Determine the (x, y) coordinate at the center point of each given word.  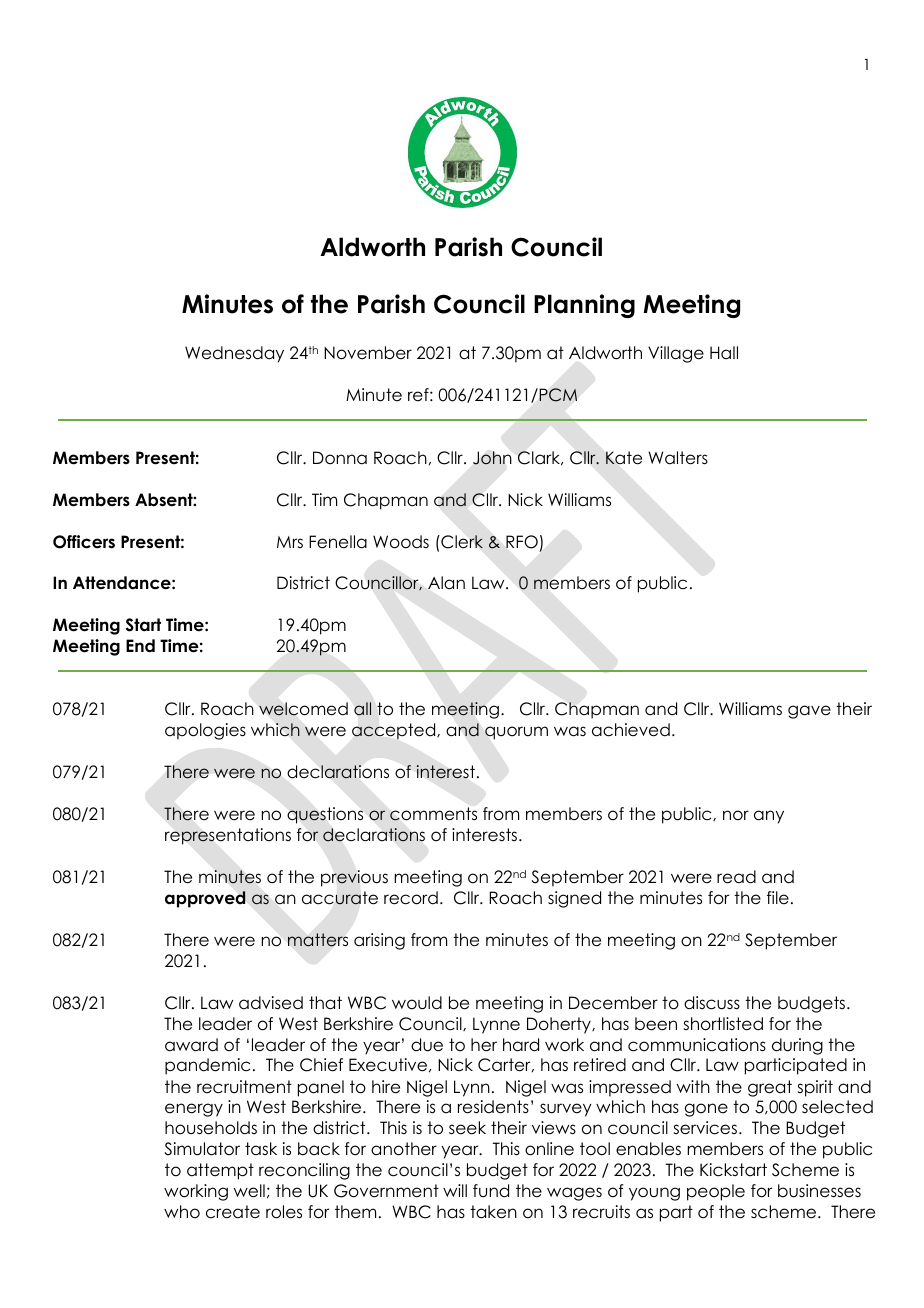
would (417, 1003)
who (182, 1212)
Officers (84, 542)
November (368, 353)
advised (271, 1003)
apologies (205, 731)
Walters (678, 458)
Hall (724, 352)
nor (736, 815)
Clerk (461, 542)
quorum (516, 733)
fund (491, 1191)
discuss (712, 1003)
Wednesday (234, 354)
